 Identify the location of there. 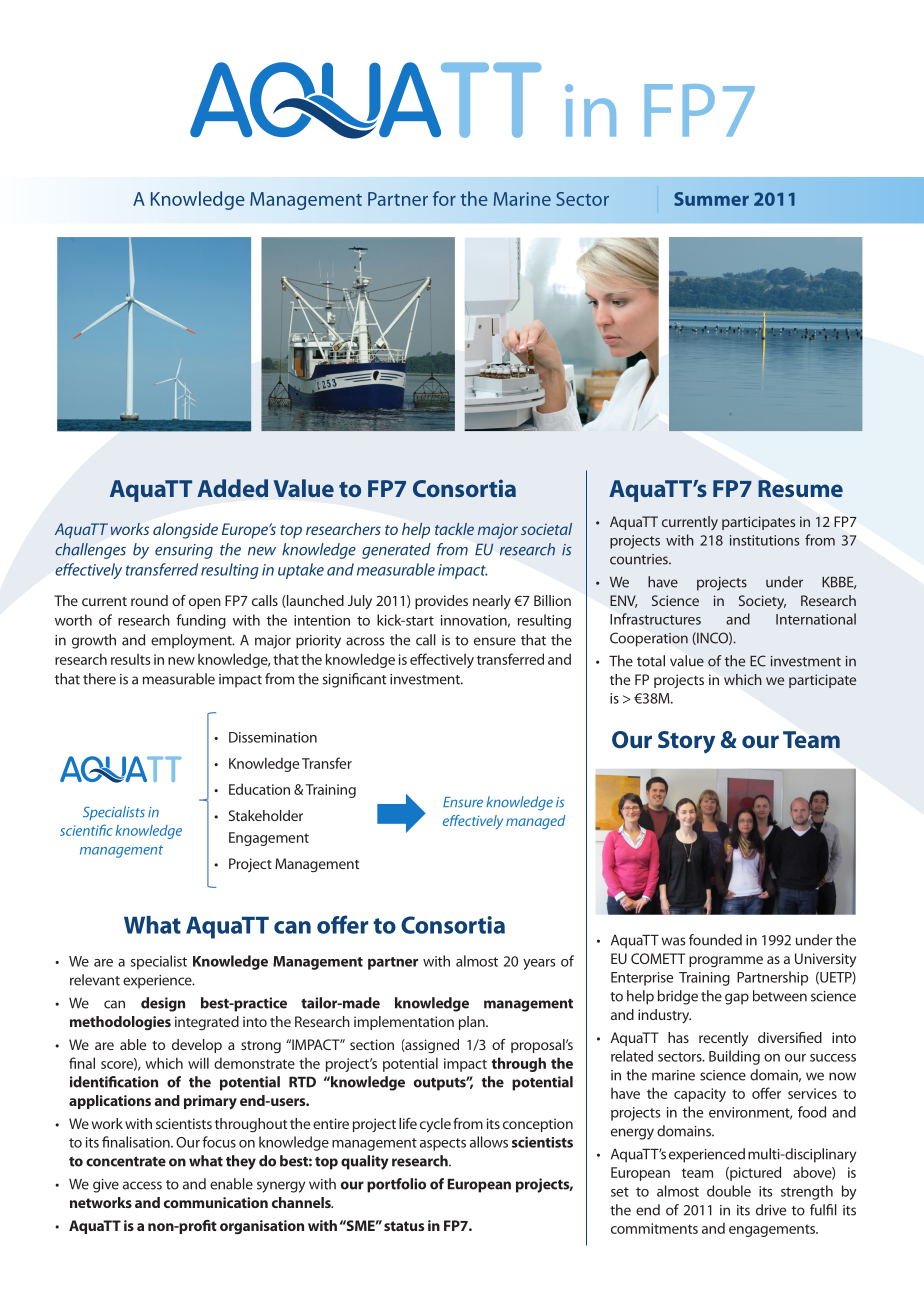
(99, 679).
